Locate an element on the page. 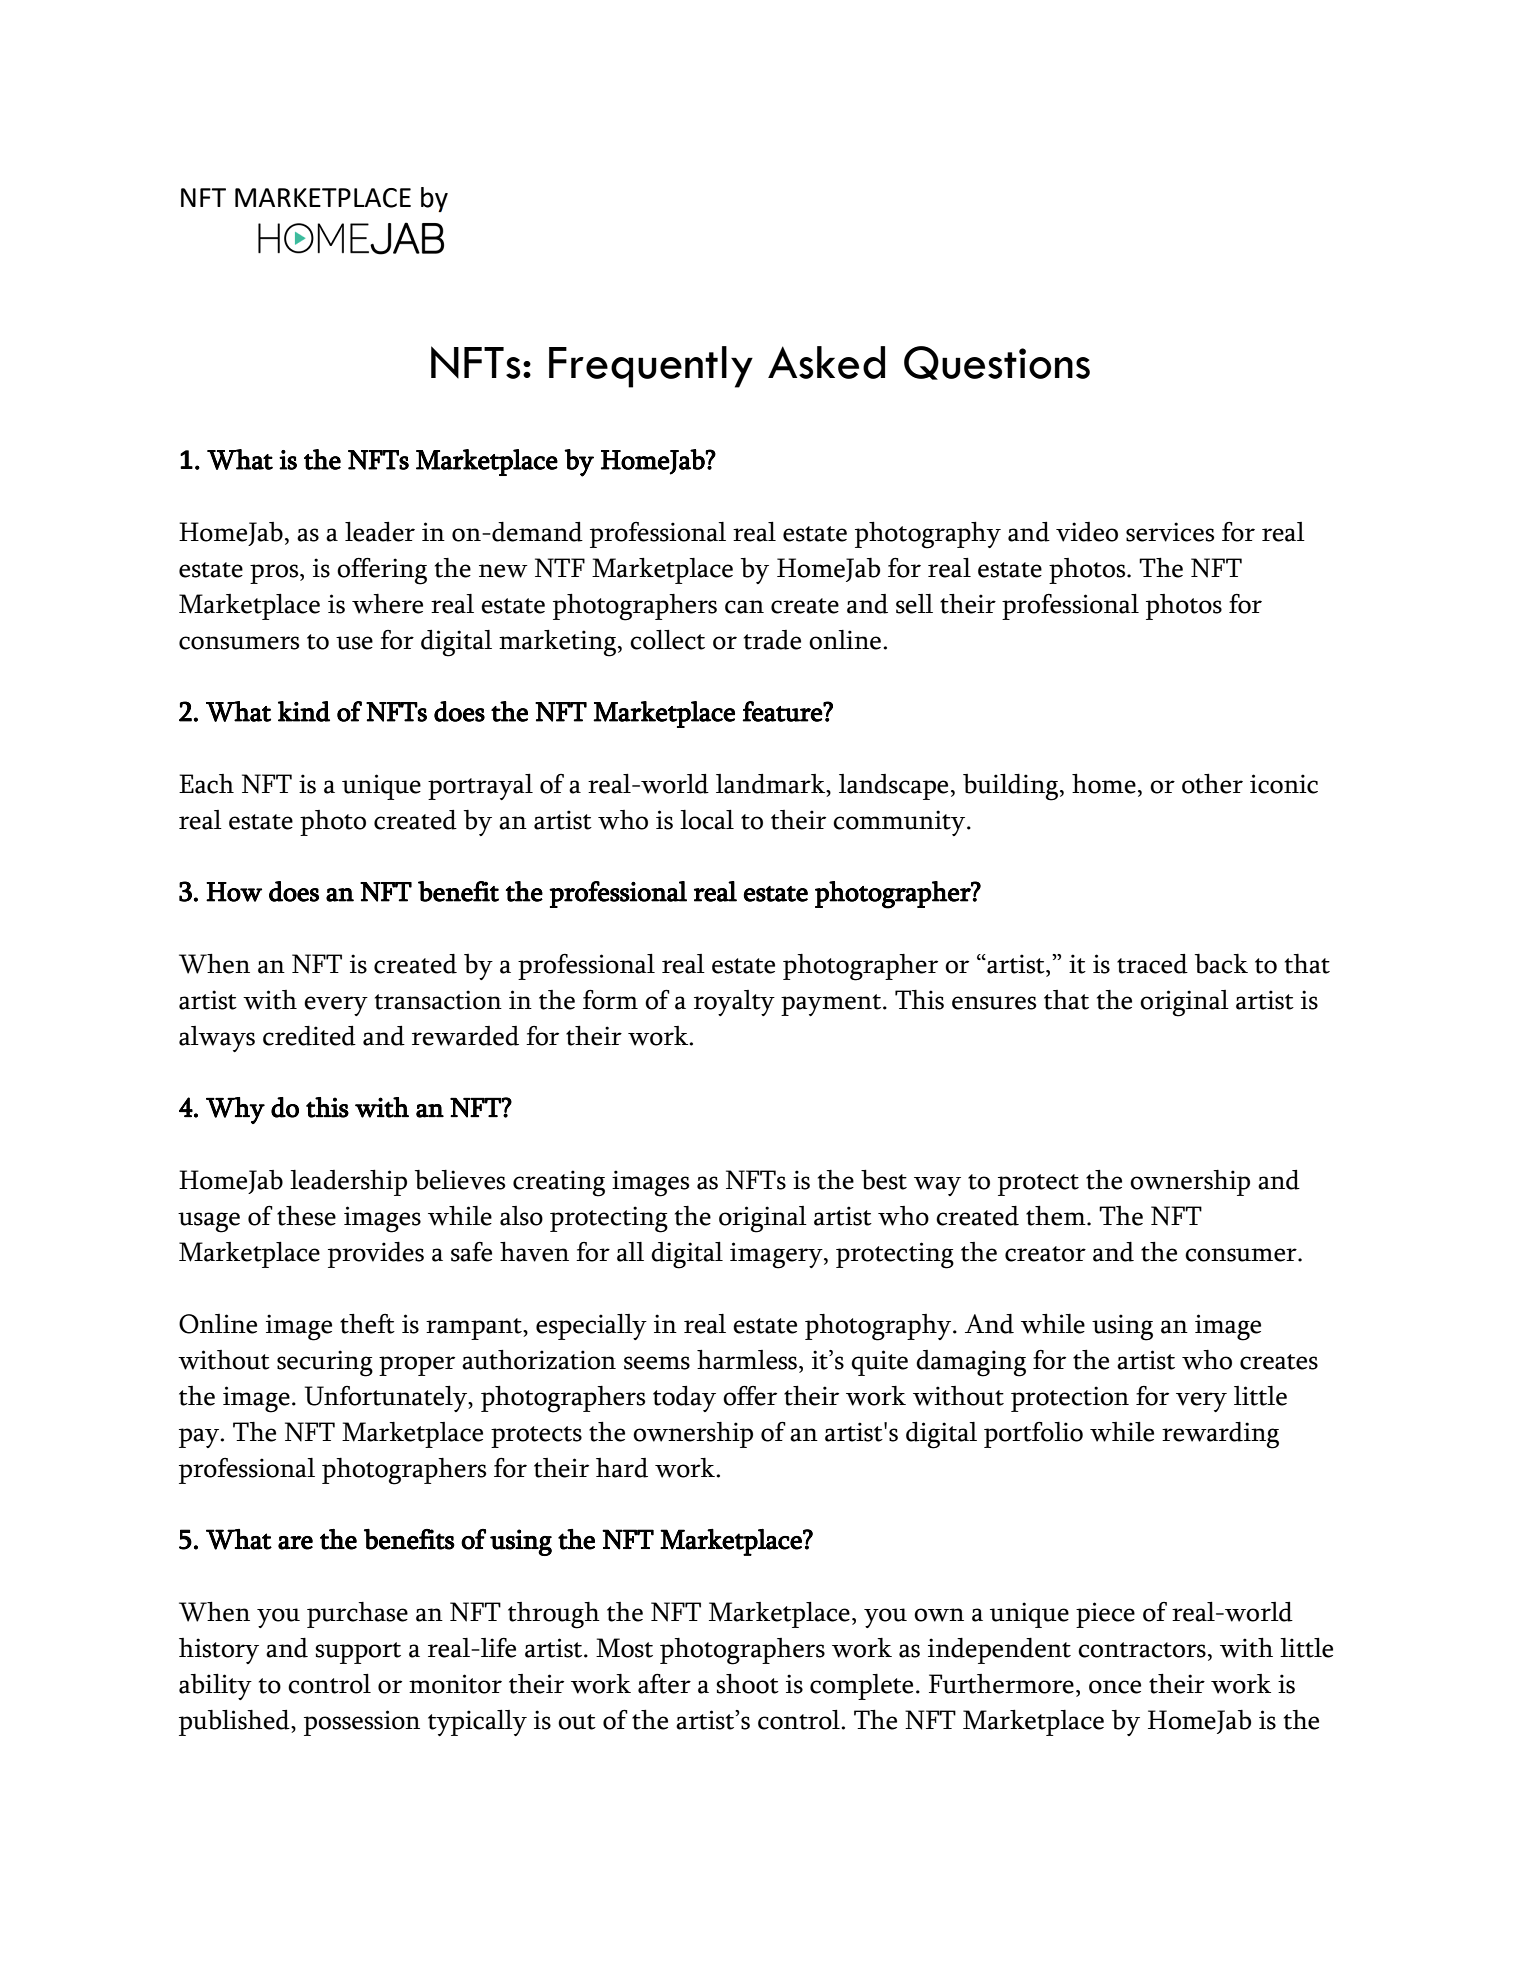 This page has height=1968, width=1520. Asked is located at coordinates (826, 362).
